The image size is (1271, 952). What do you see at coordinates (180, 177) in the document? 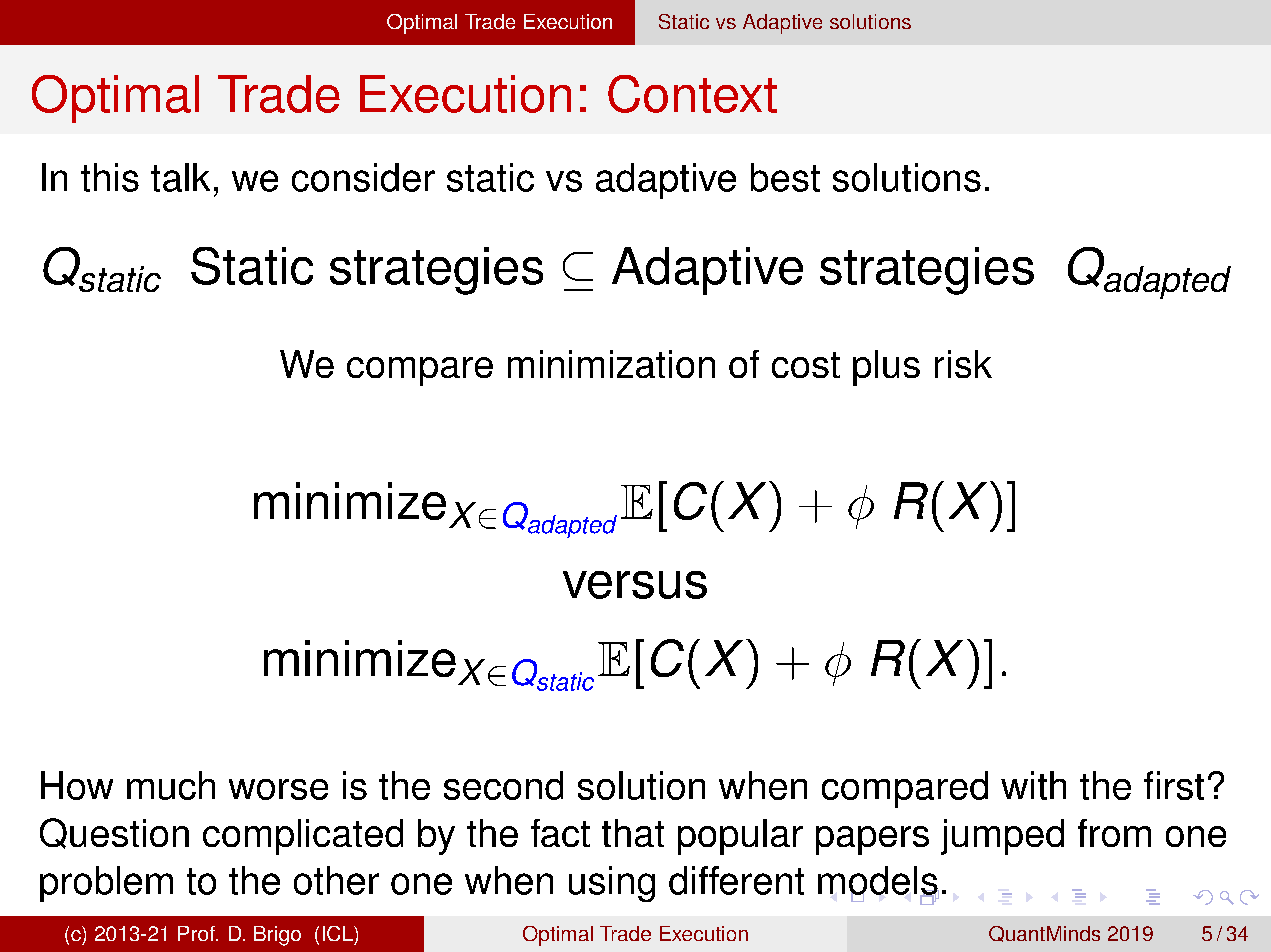
I see `talk` at bounding box center [180, 177].
